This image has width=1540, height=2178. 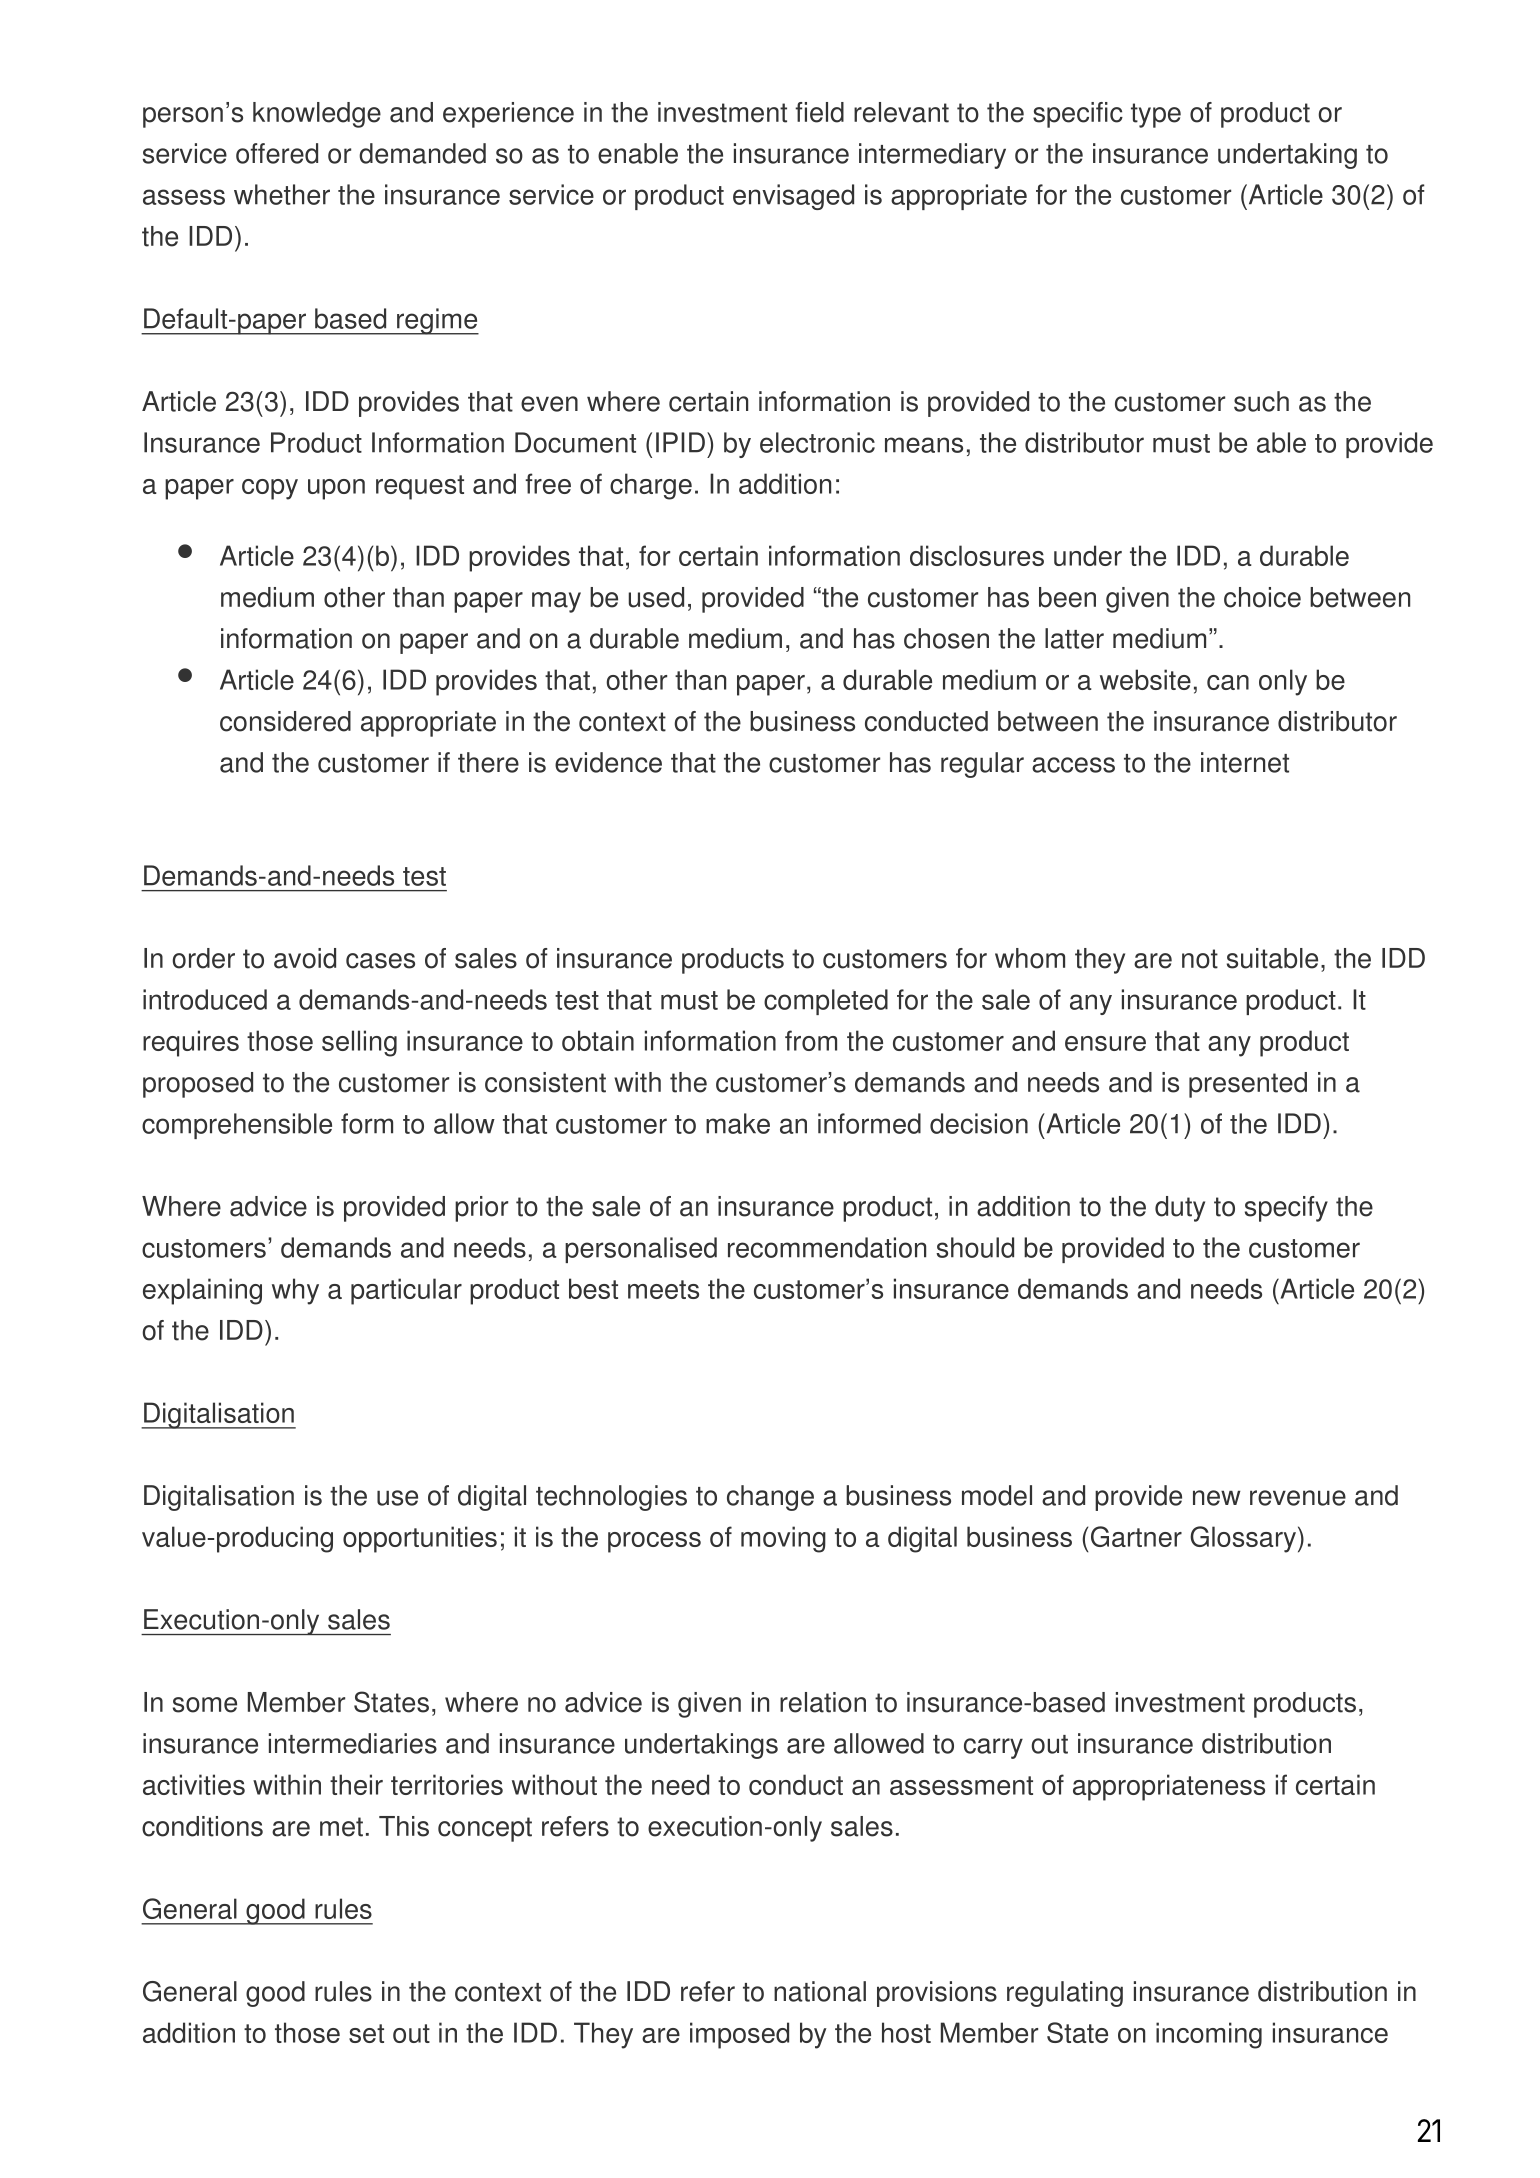 What do you see at coordinates (285, 721) in the image?
I see `considered` at bounding box center [285, 721].
